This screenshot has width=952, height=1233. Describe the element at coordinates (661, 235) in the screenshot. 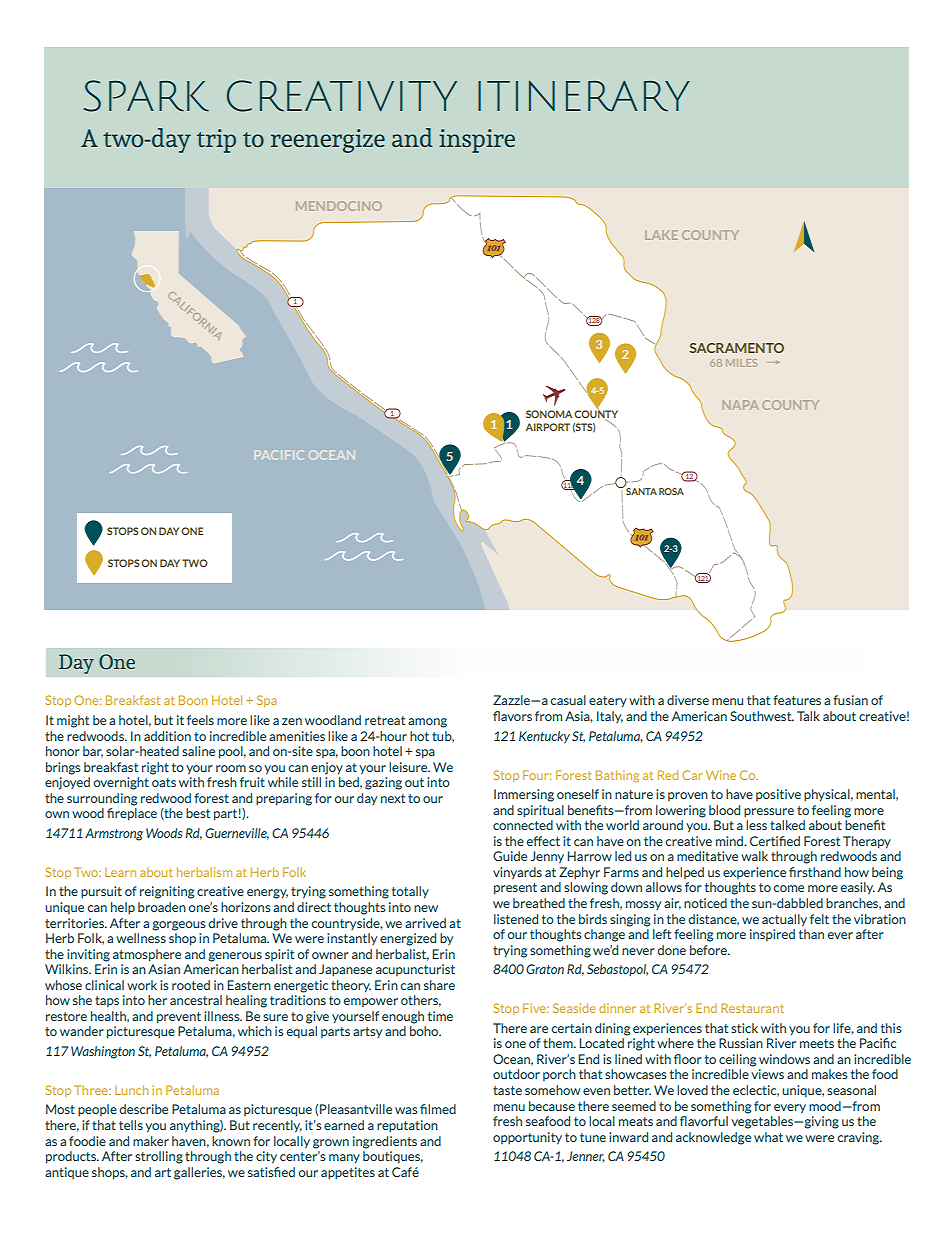

I see `LAKE` at that location.
